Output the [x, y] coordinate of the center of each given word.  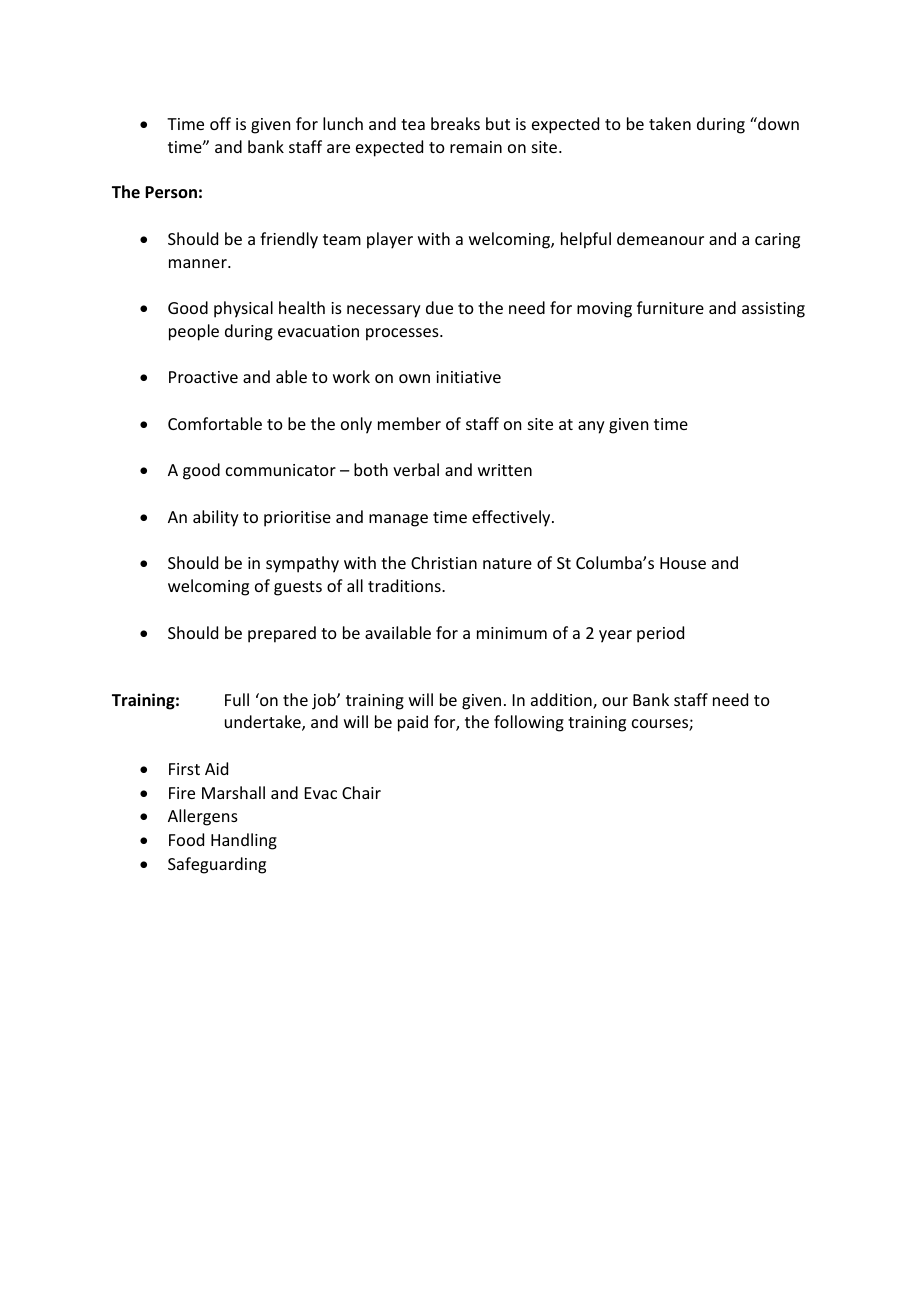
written [505, 470]
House [683, 563]
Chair [361, 792]
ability [216, 518]
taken [670, 123]
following [529, 723]
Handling [244, 841]
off [220, 123]
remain [476, 147]
